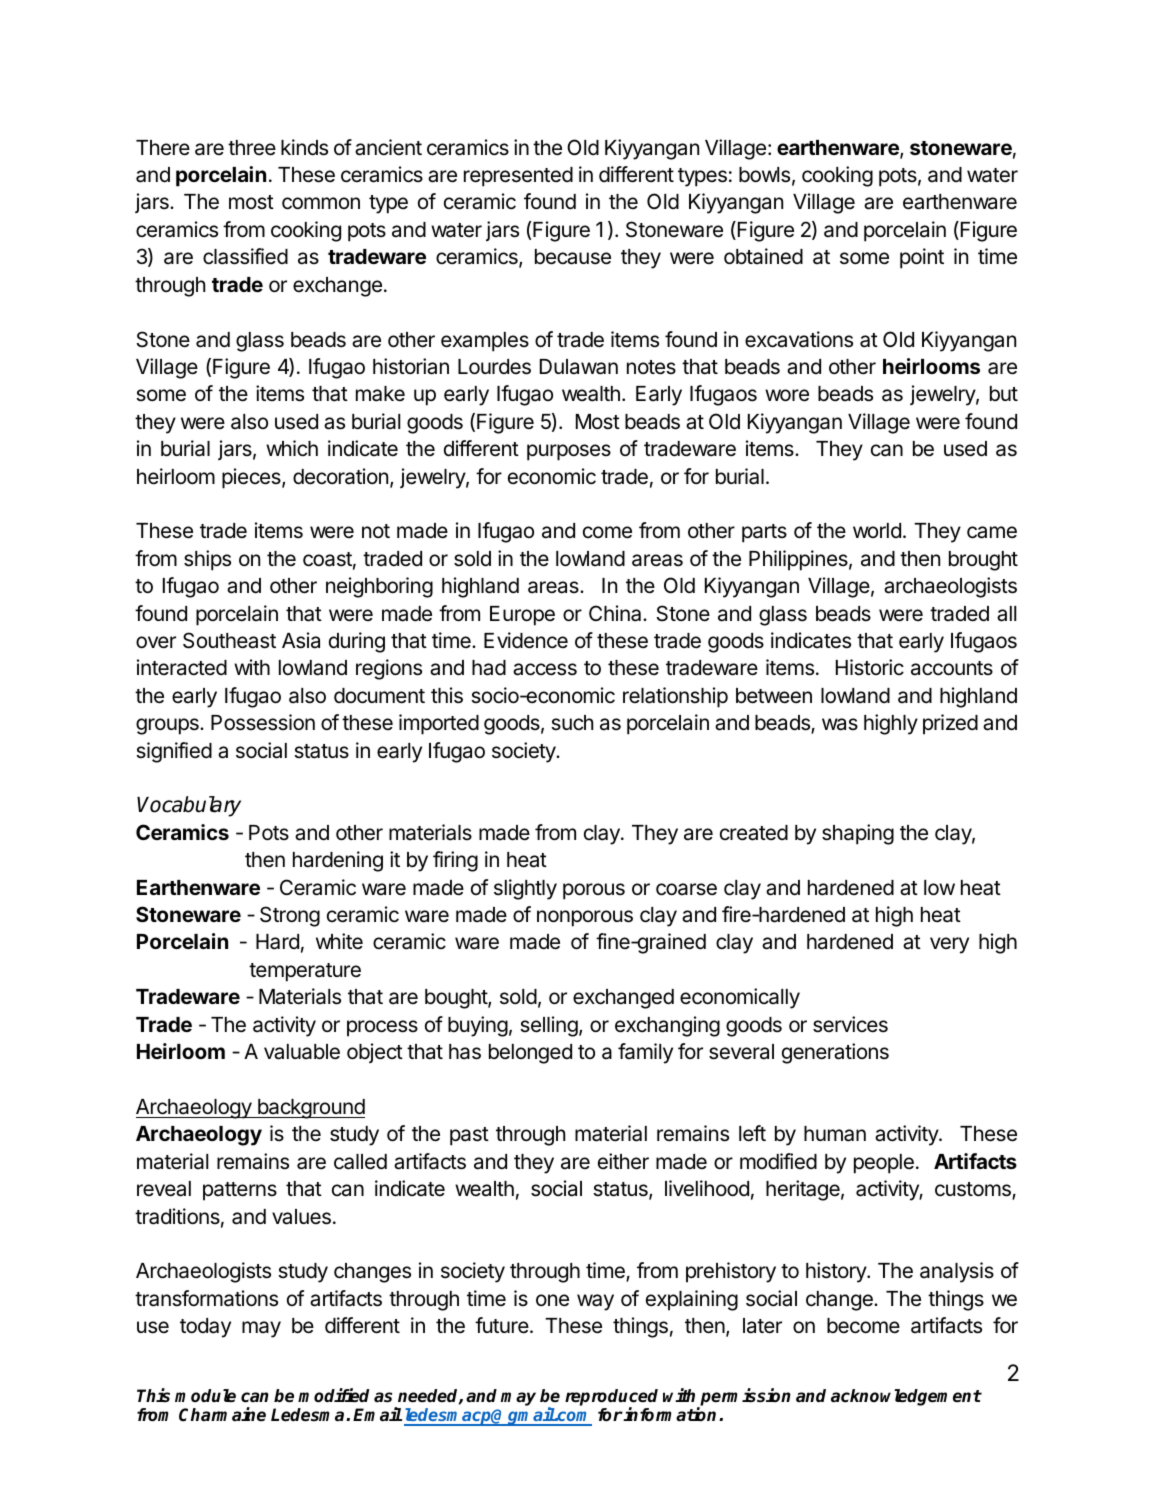  What do you see at coordinates (530, 1054) in the screenshot?
I see `belonged` at bounding box center [530, 1054].
